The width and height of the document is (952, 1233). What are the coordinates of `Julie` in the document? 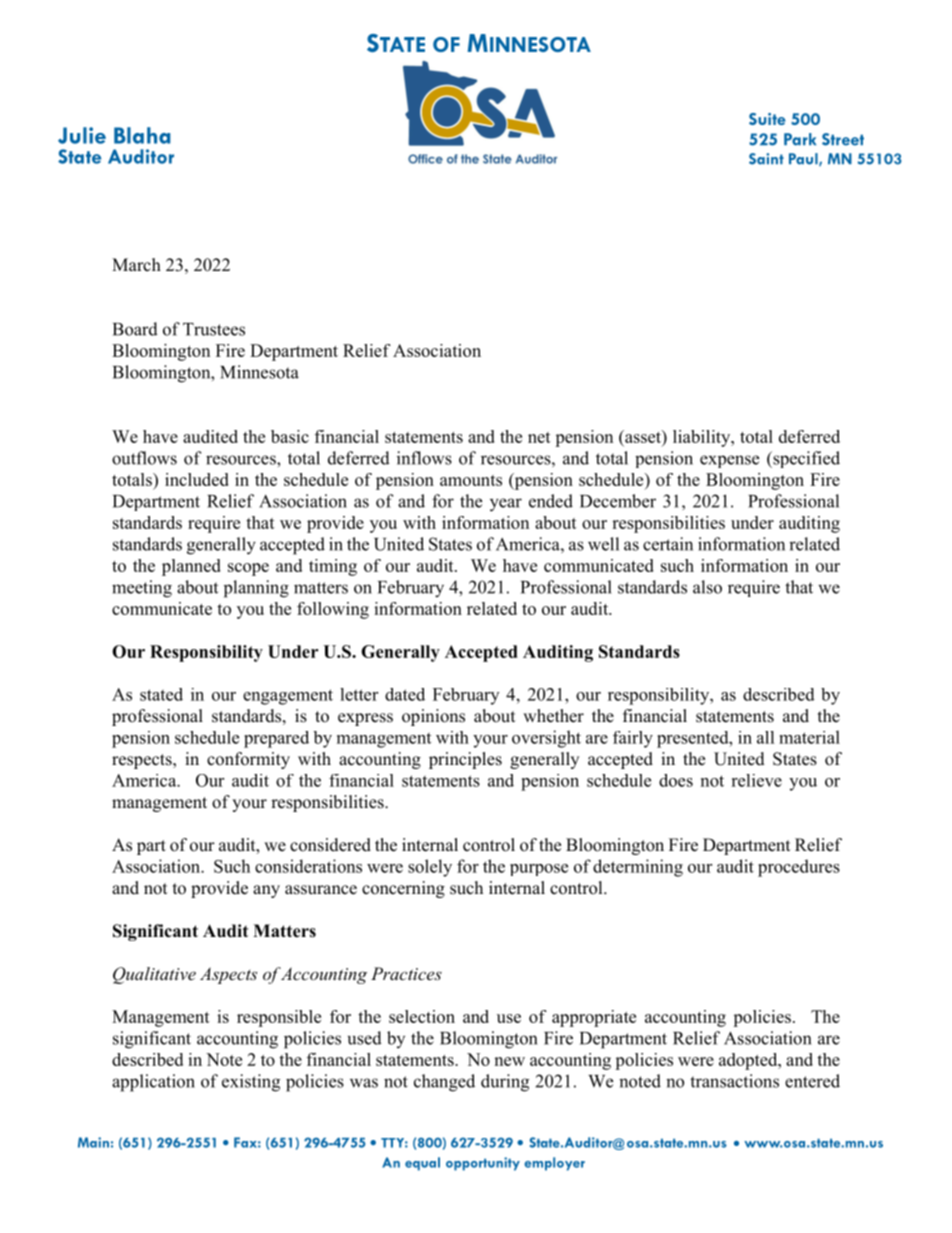 It's located at (82, 135).
